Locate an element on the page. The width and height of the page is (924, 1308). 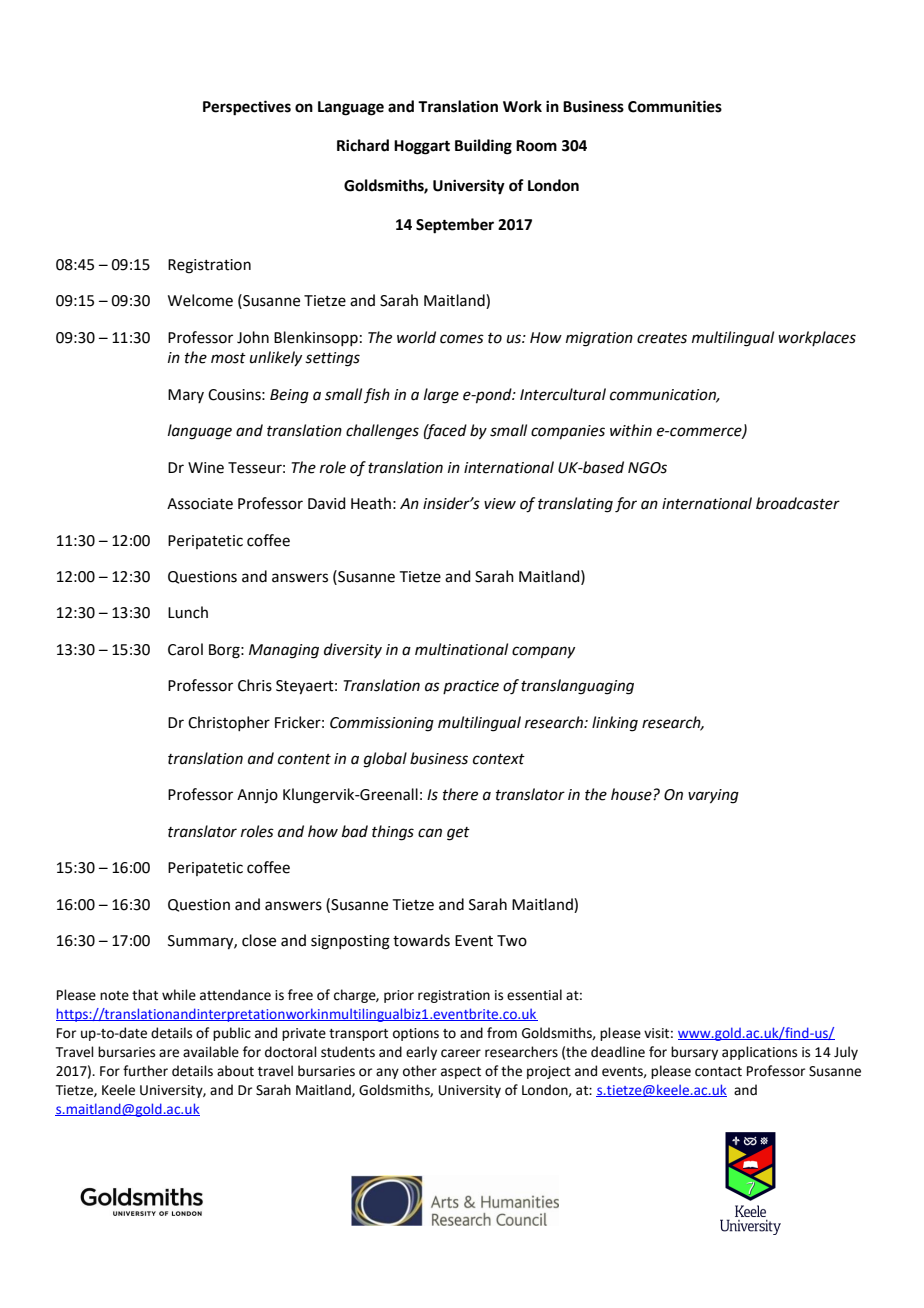
creates is located at coordinates (662, 338).
